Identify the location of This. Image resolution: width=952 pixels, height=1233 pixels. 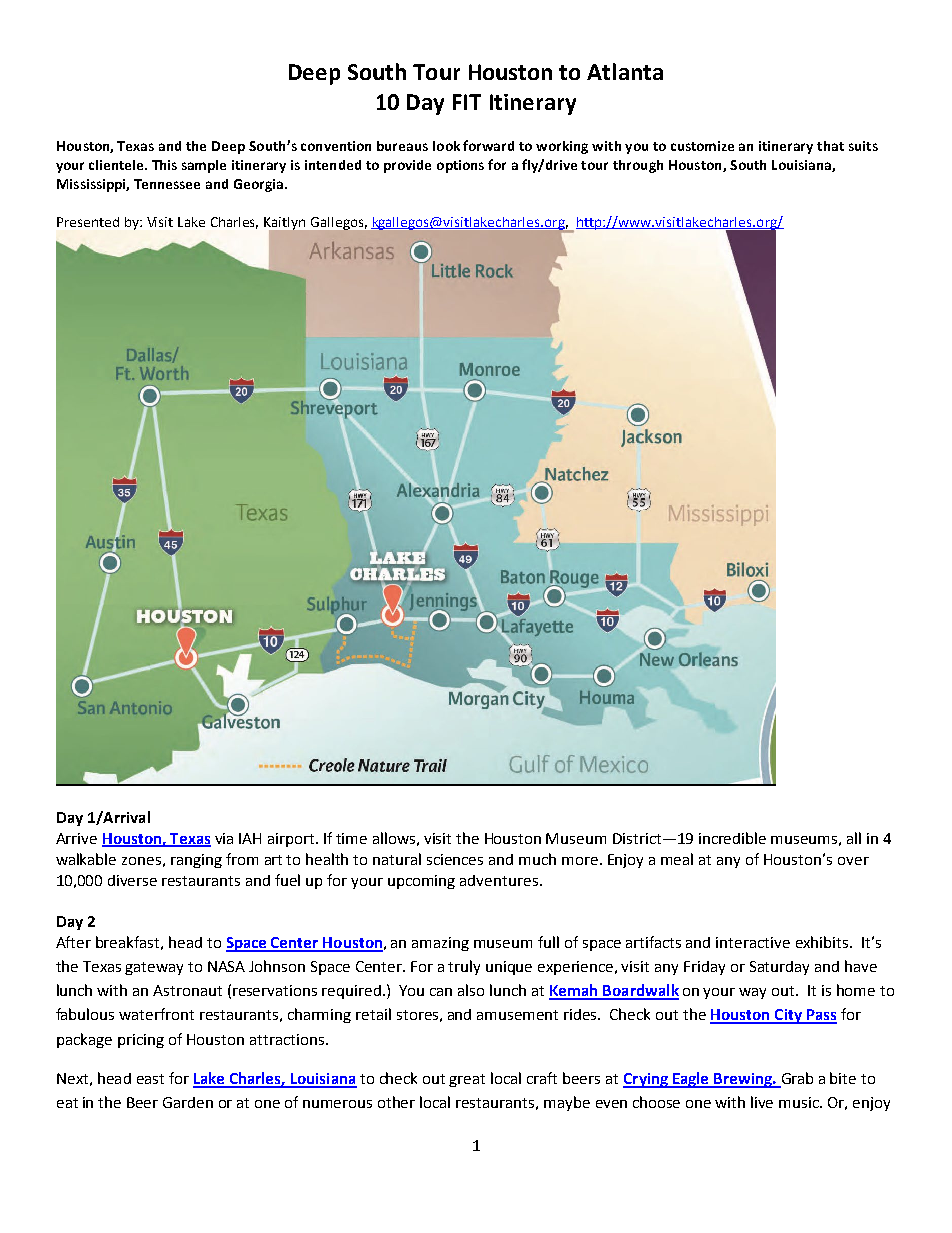
(164, 165).
